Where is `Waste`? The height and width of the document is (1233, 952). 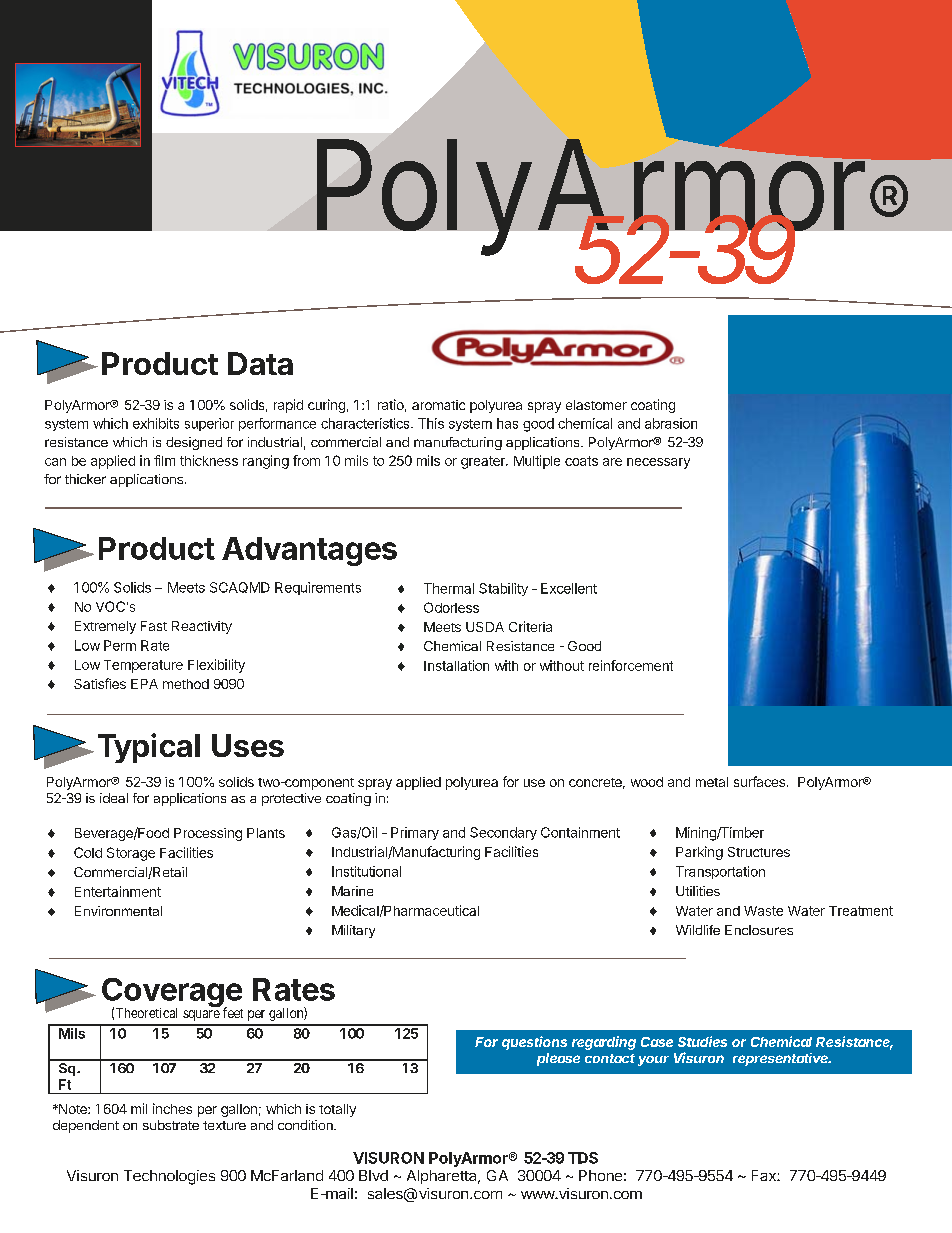 Waste is located at coordinates (763, 911).
